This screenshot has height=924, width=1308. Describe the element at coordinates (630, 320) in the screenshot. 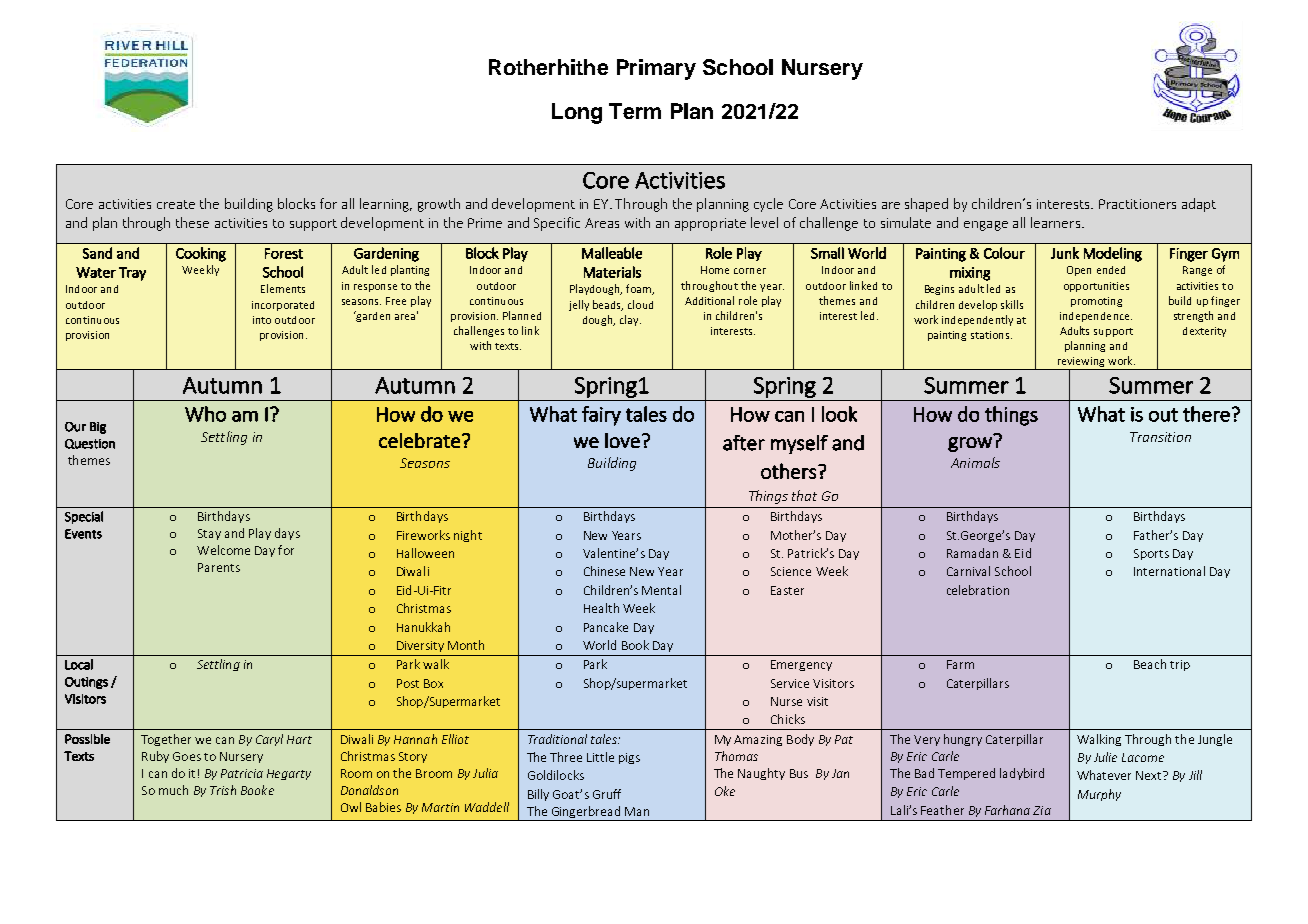

I see `clay` at that location.
